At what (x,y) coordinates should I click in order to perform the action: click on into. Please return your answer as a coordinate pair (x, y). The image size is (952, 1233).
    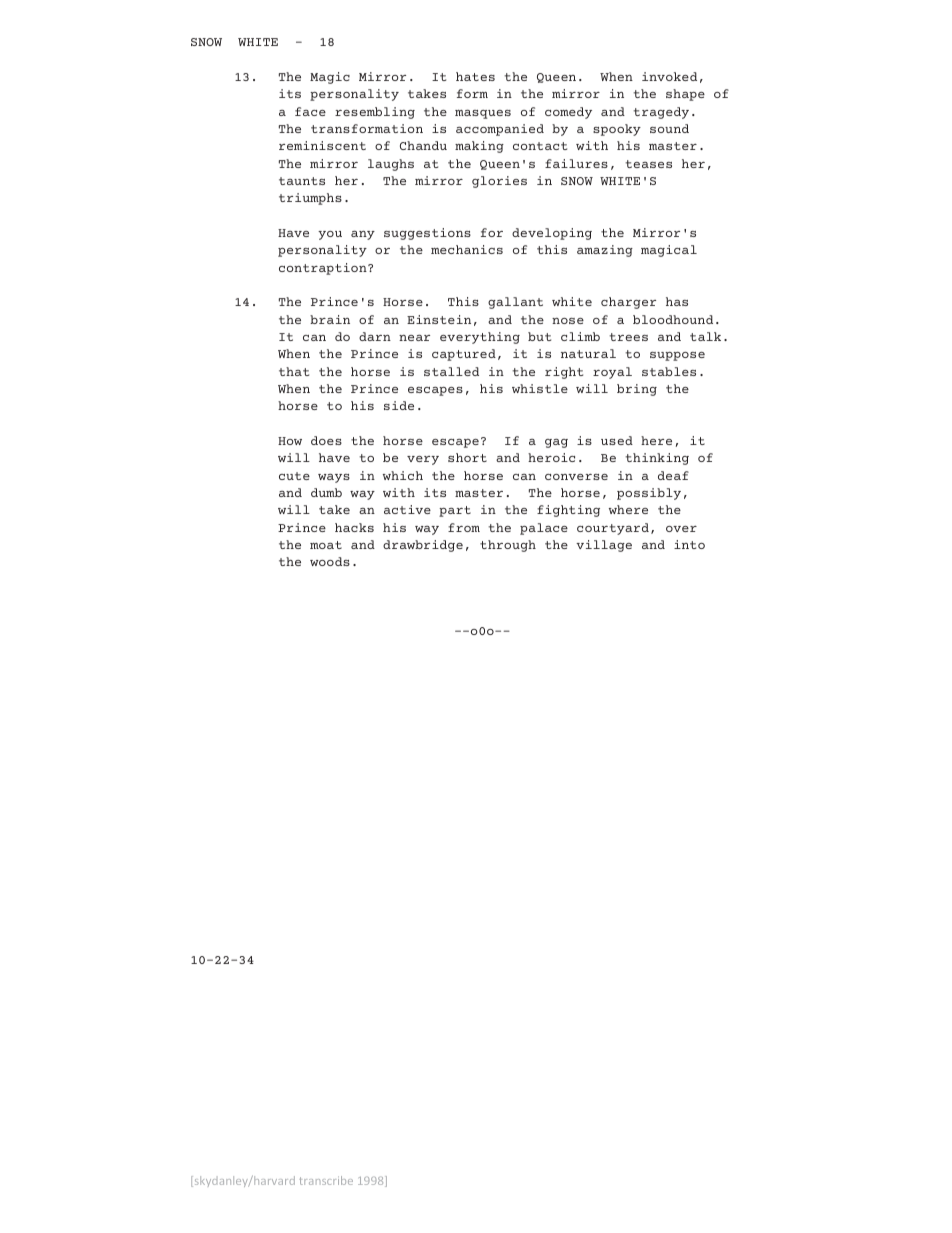
    Looking at the image, I should click on (689, 544).
